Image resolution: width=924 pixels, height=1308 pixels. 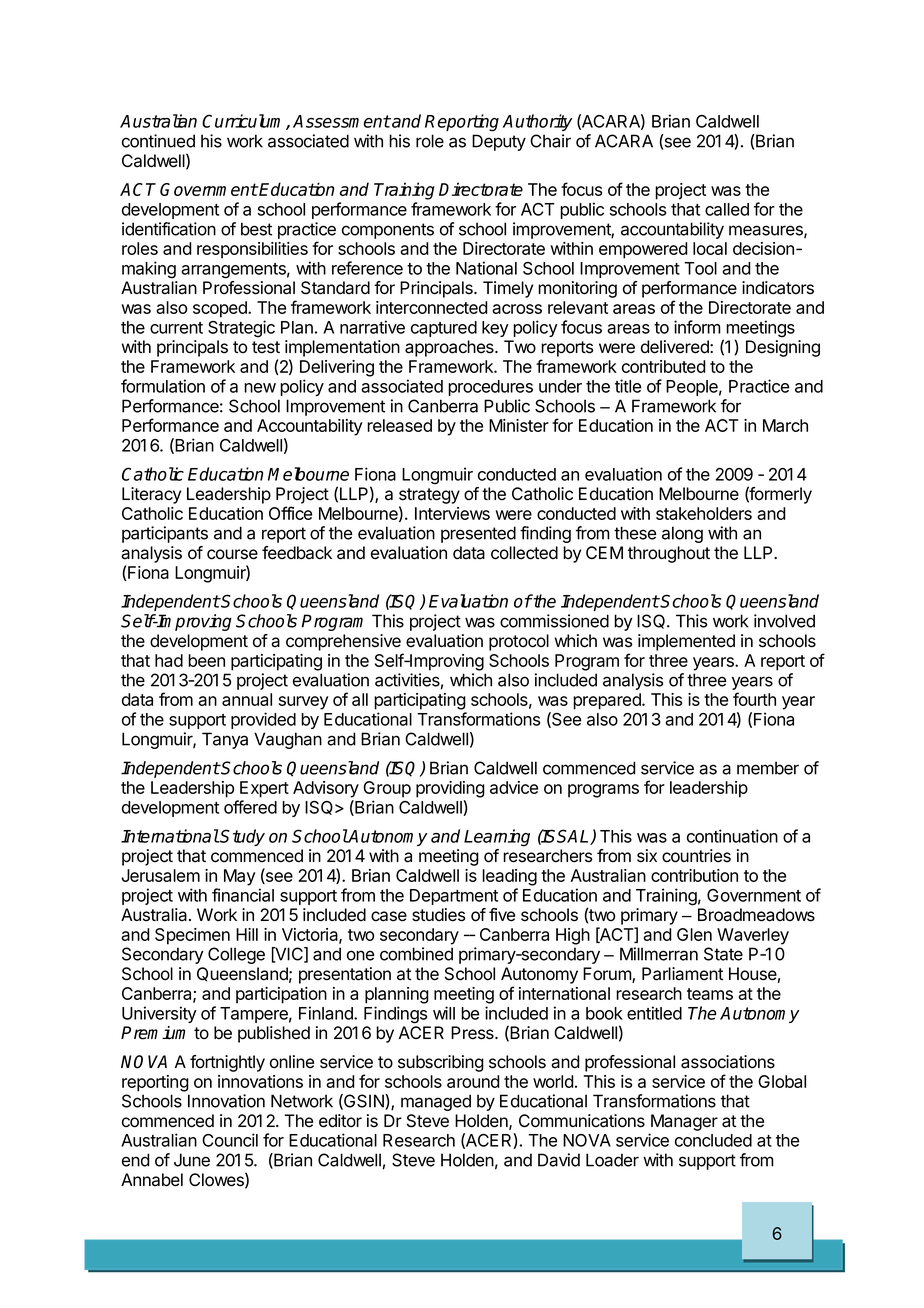 I want to click on Deputy, so click(x=499, y=142).
